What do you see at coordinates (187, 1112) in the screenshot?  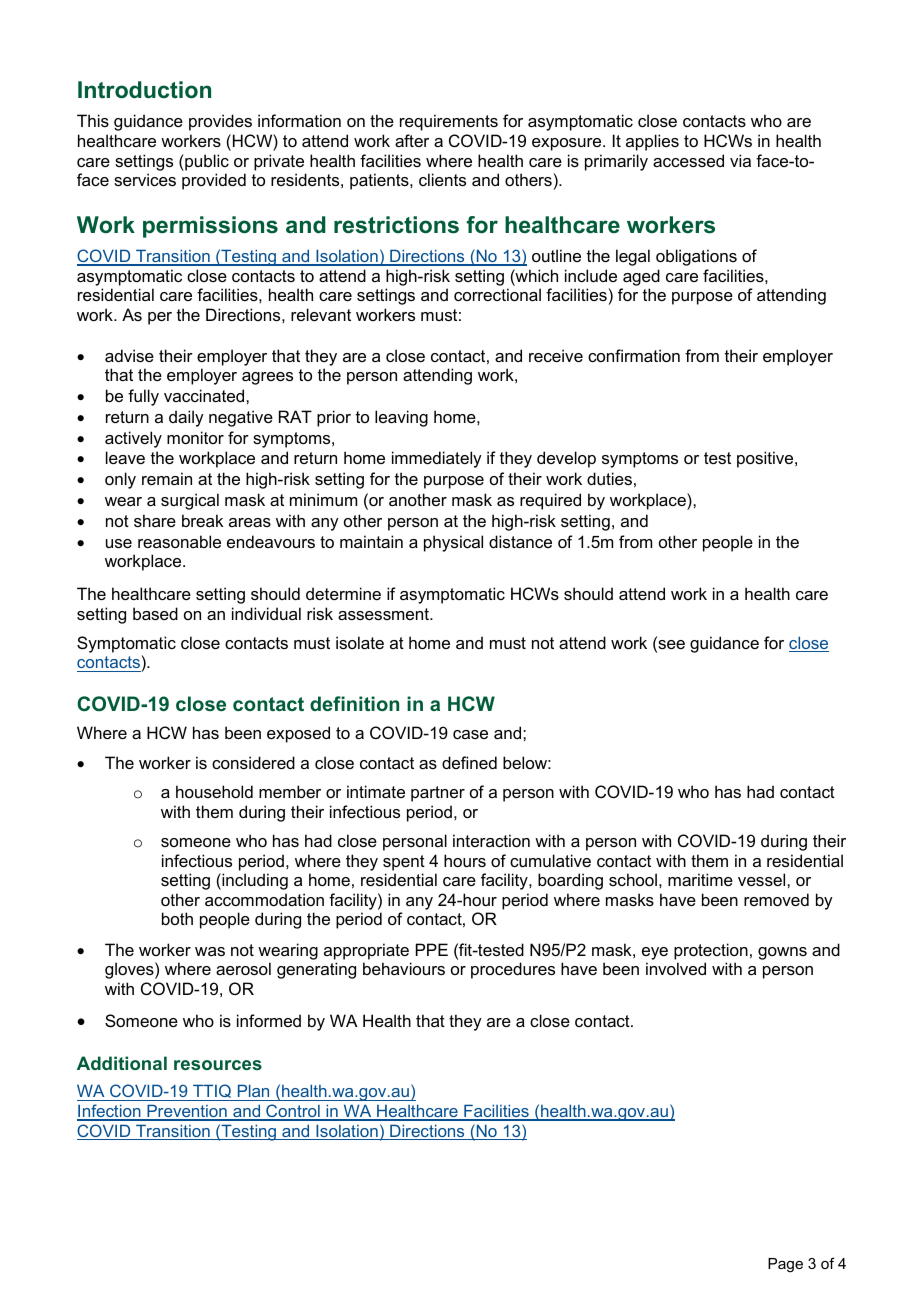 I see `Prevention` at bounding box center [187, 1112].
